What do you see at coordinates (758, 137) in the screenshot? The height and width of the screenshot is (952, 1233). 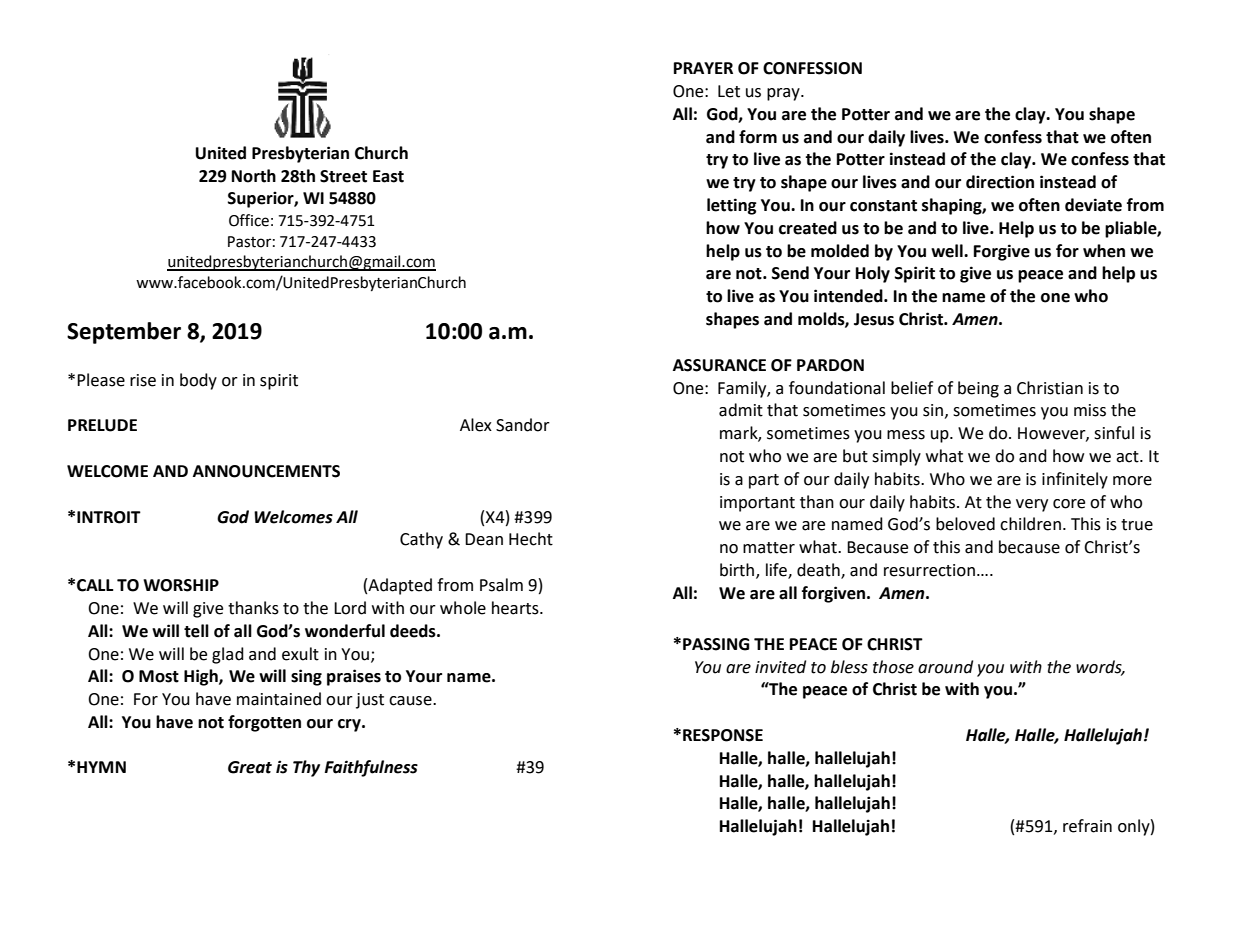 I see `form` at bounding box center [758, 137].
